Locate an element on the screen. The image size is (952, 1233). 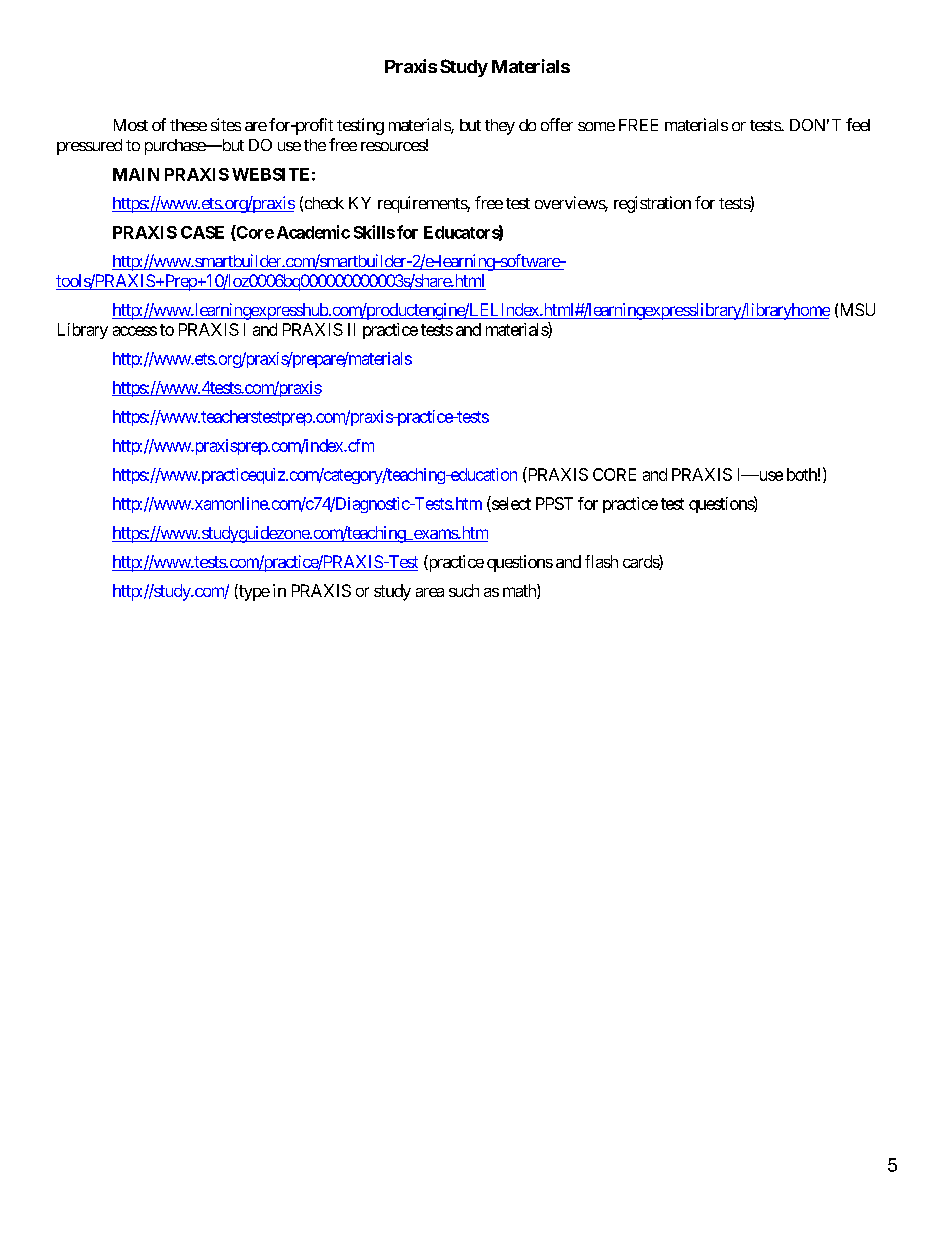
select is located at coordinates (510, 504).
